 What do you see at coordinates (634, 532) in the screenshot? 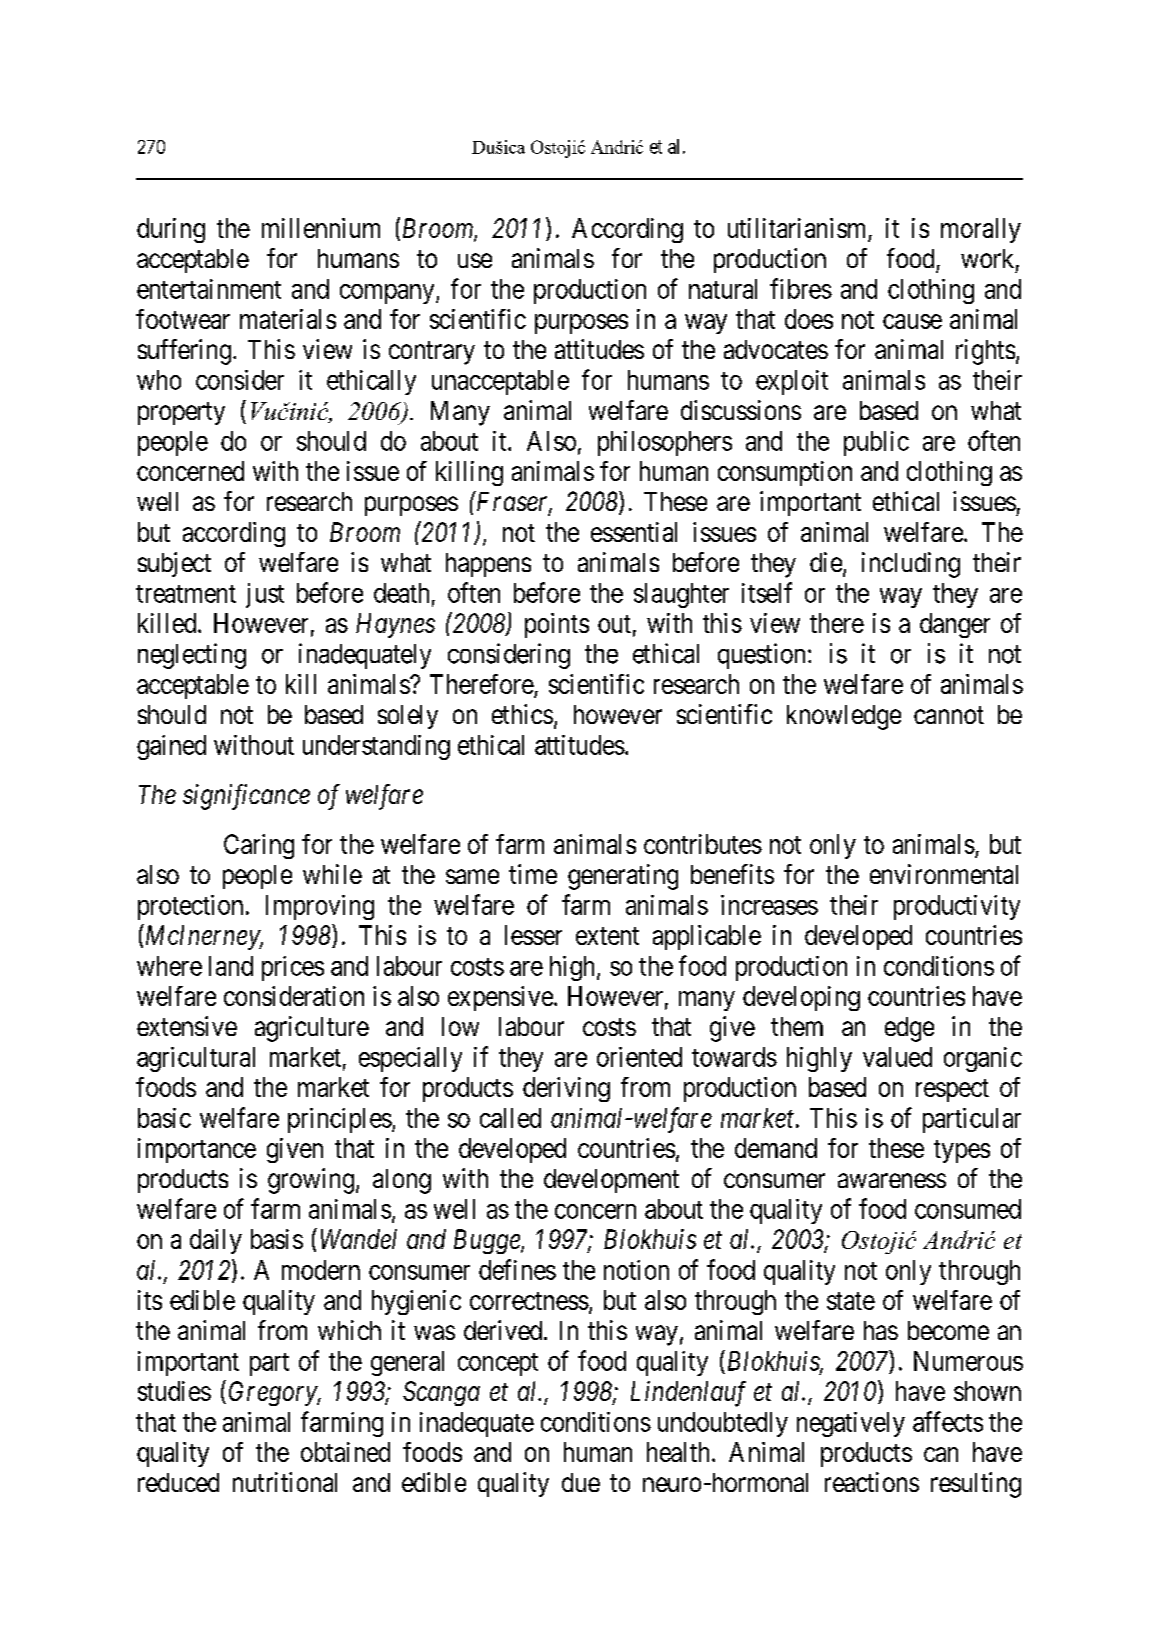
I see `essential` at bounding box center [634, 532].
